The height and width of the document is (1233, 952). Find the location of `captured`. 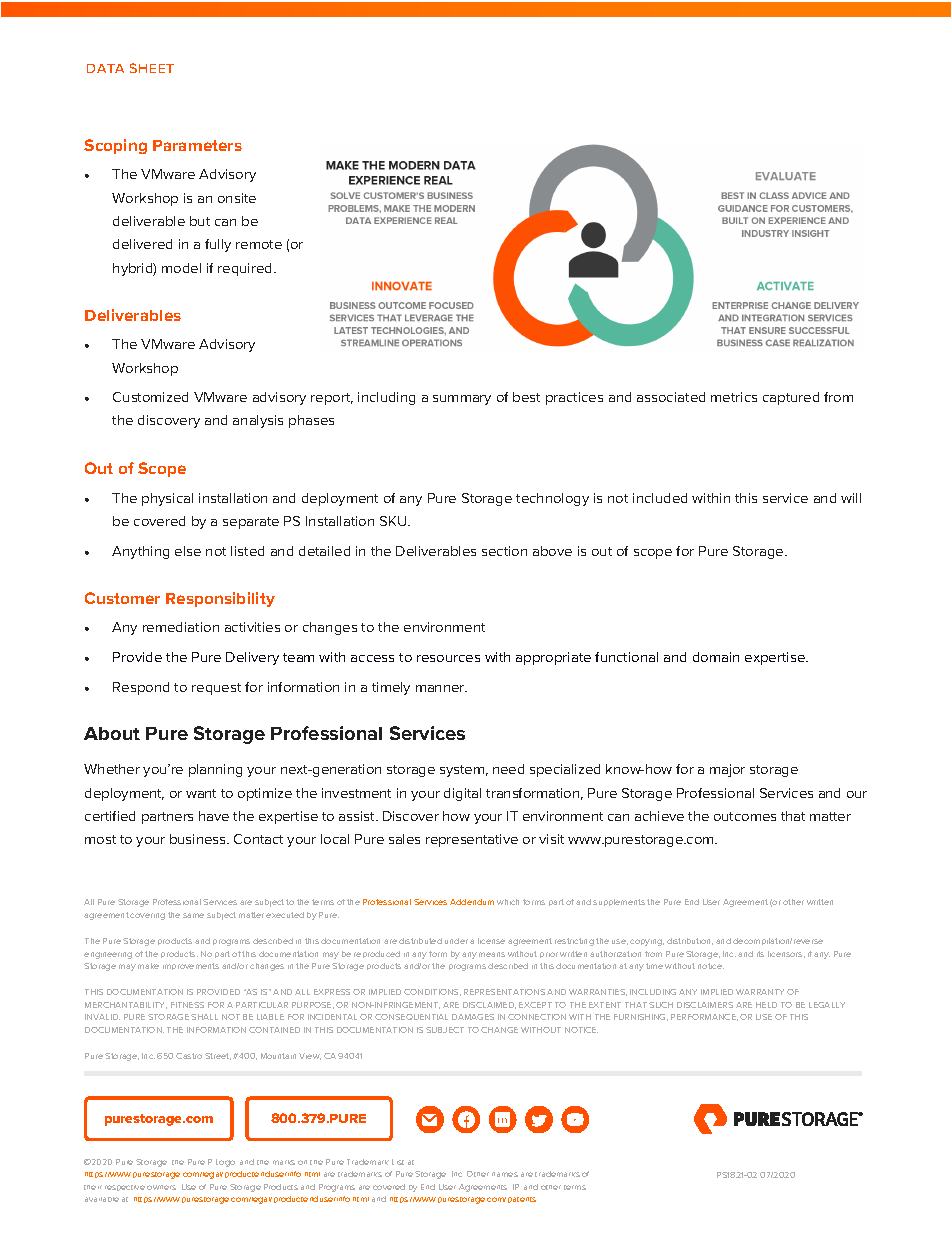

captured is located at coordinates (791, 398).
